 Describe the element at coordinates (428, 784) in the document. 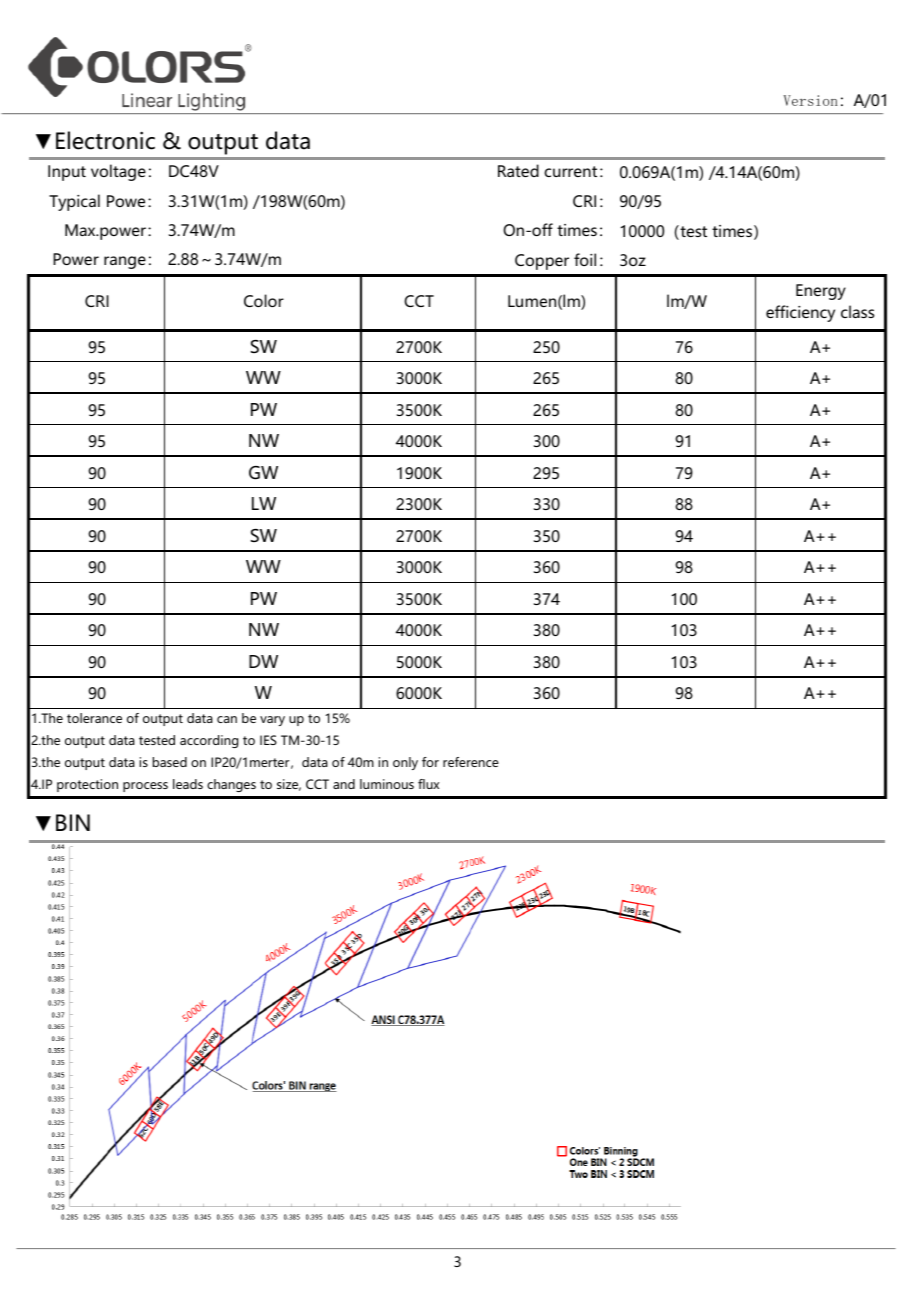

I see `flux` at that location.
